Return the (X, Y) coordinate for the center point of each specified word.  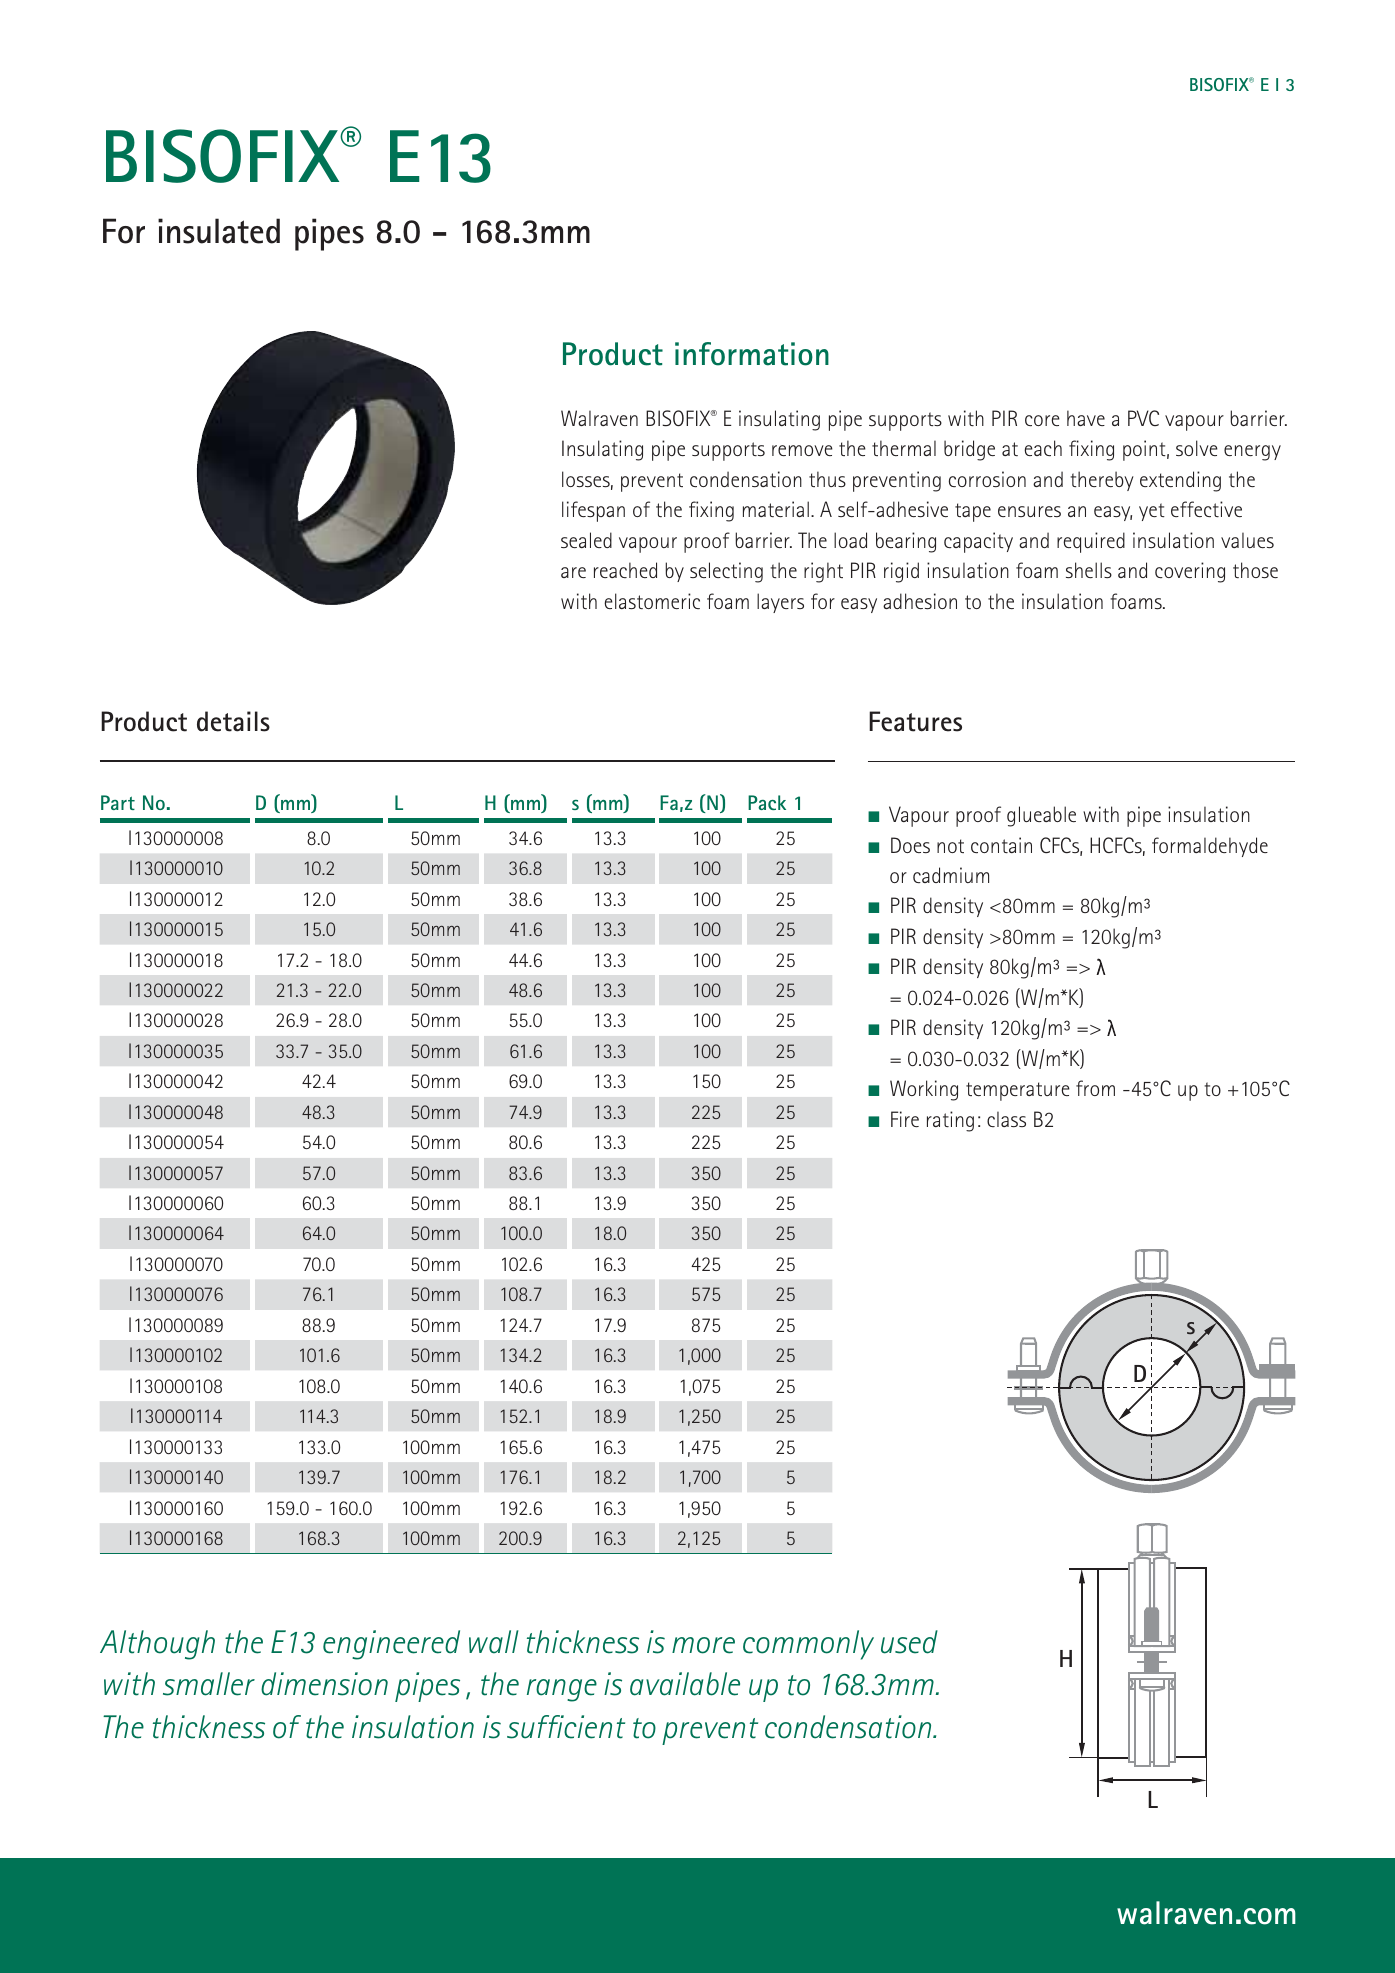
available (685, 1684)
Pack (767, 802)
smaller (209, 1684)
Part (118, 802)
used (909, 1642)
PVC (1143, 418)
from (1095, 1088)
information (752, 354)
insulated (219, 231)
